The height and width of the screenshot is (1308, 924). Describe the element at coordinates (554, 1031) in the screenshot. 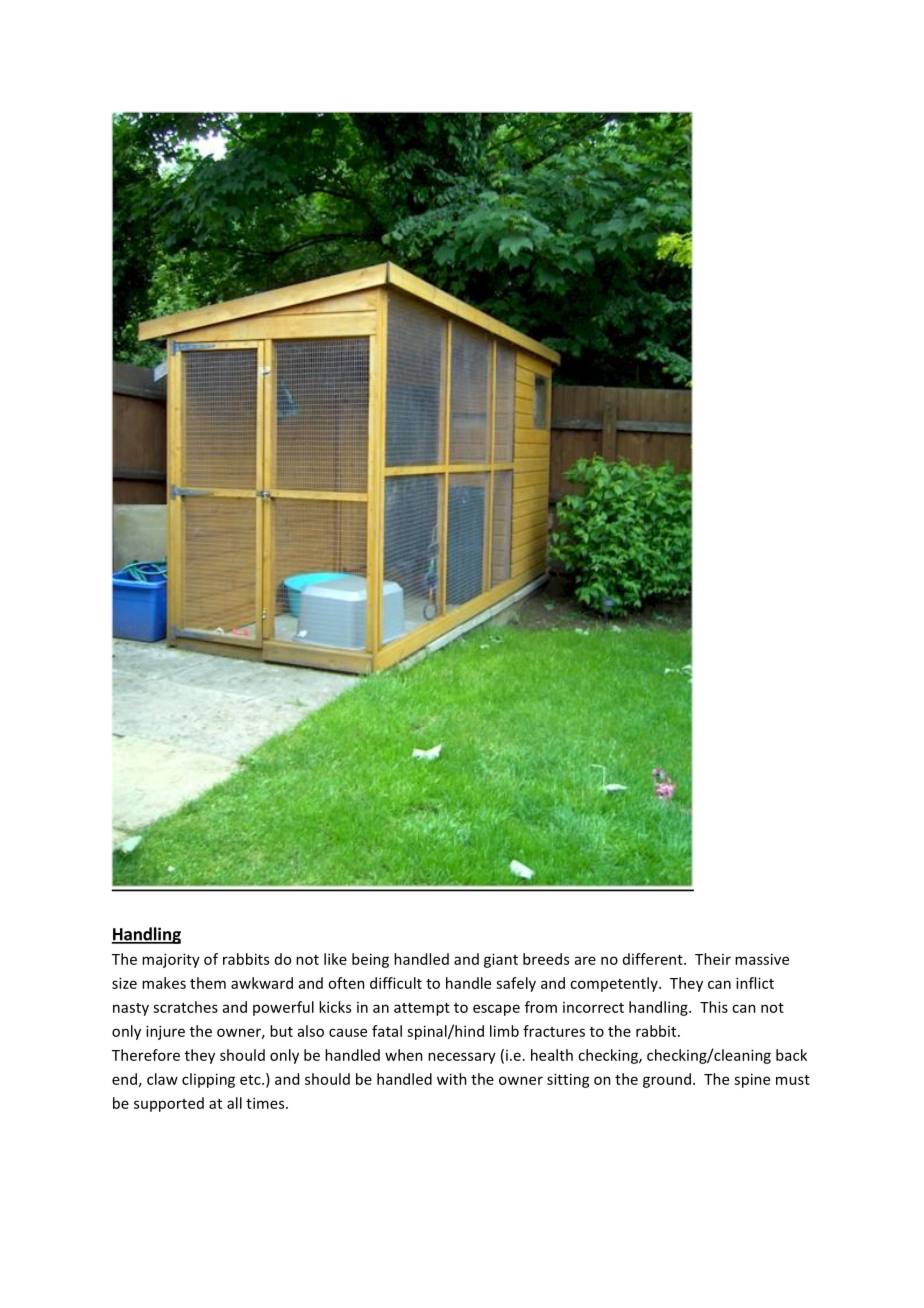

I see `fractures` at that location.
